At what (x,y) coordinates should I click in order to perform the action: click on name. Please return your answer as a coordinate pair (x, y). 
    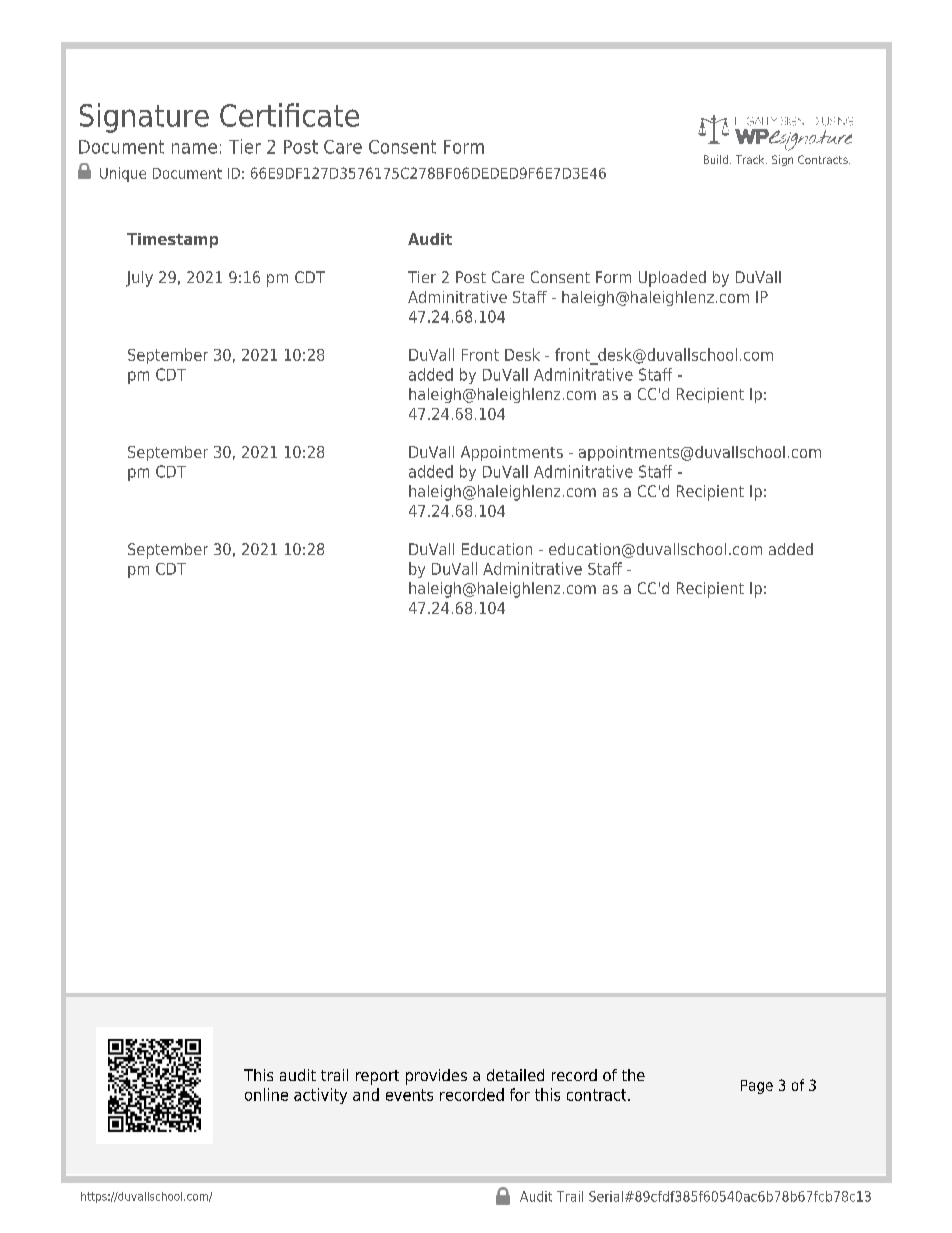
    Looking at the image, I should click on (194, 148).
